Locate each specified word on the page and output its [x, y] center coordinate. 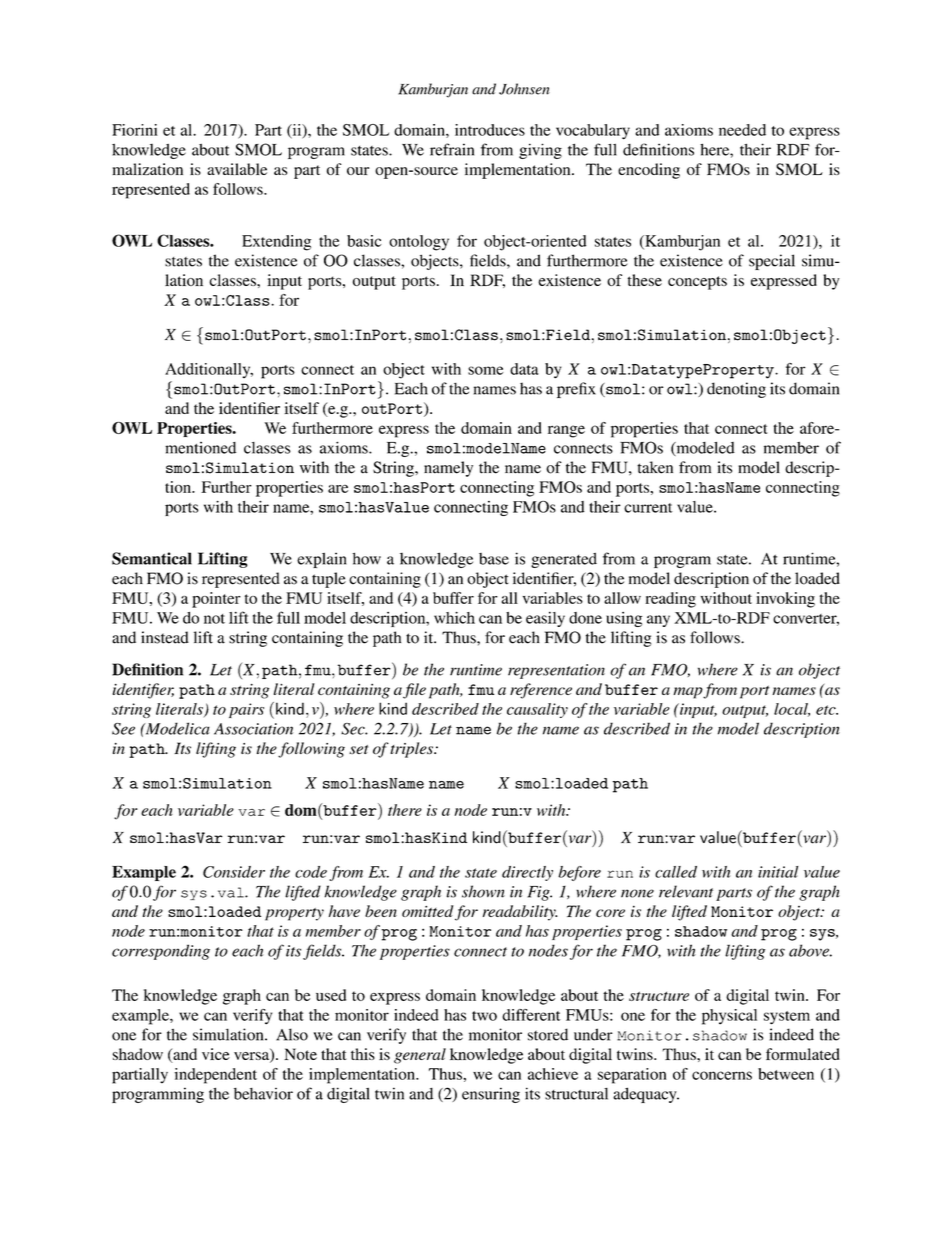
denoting [736, 390]
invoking [785, 600]
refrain [452, 149]
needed [742, 130]
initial [778, 872]
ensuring [491, 1095]
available [237, 169]
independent [215, 1076]
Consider [234, 872]
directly [527, 873]
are [338, 489]
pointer [216, 600]
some [485, 370]
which [454, 618]
